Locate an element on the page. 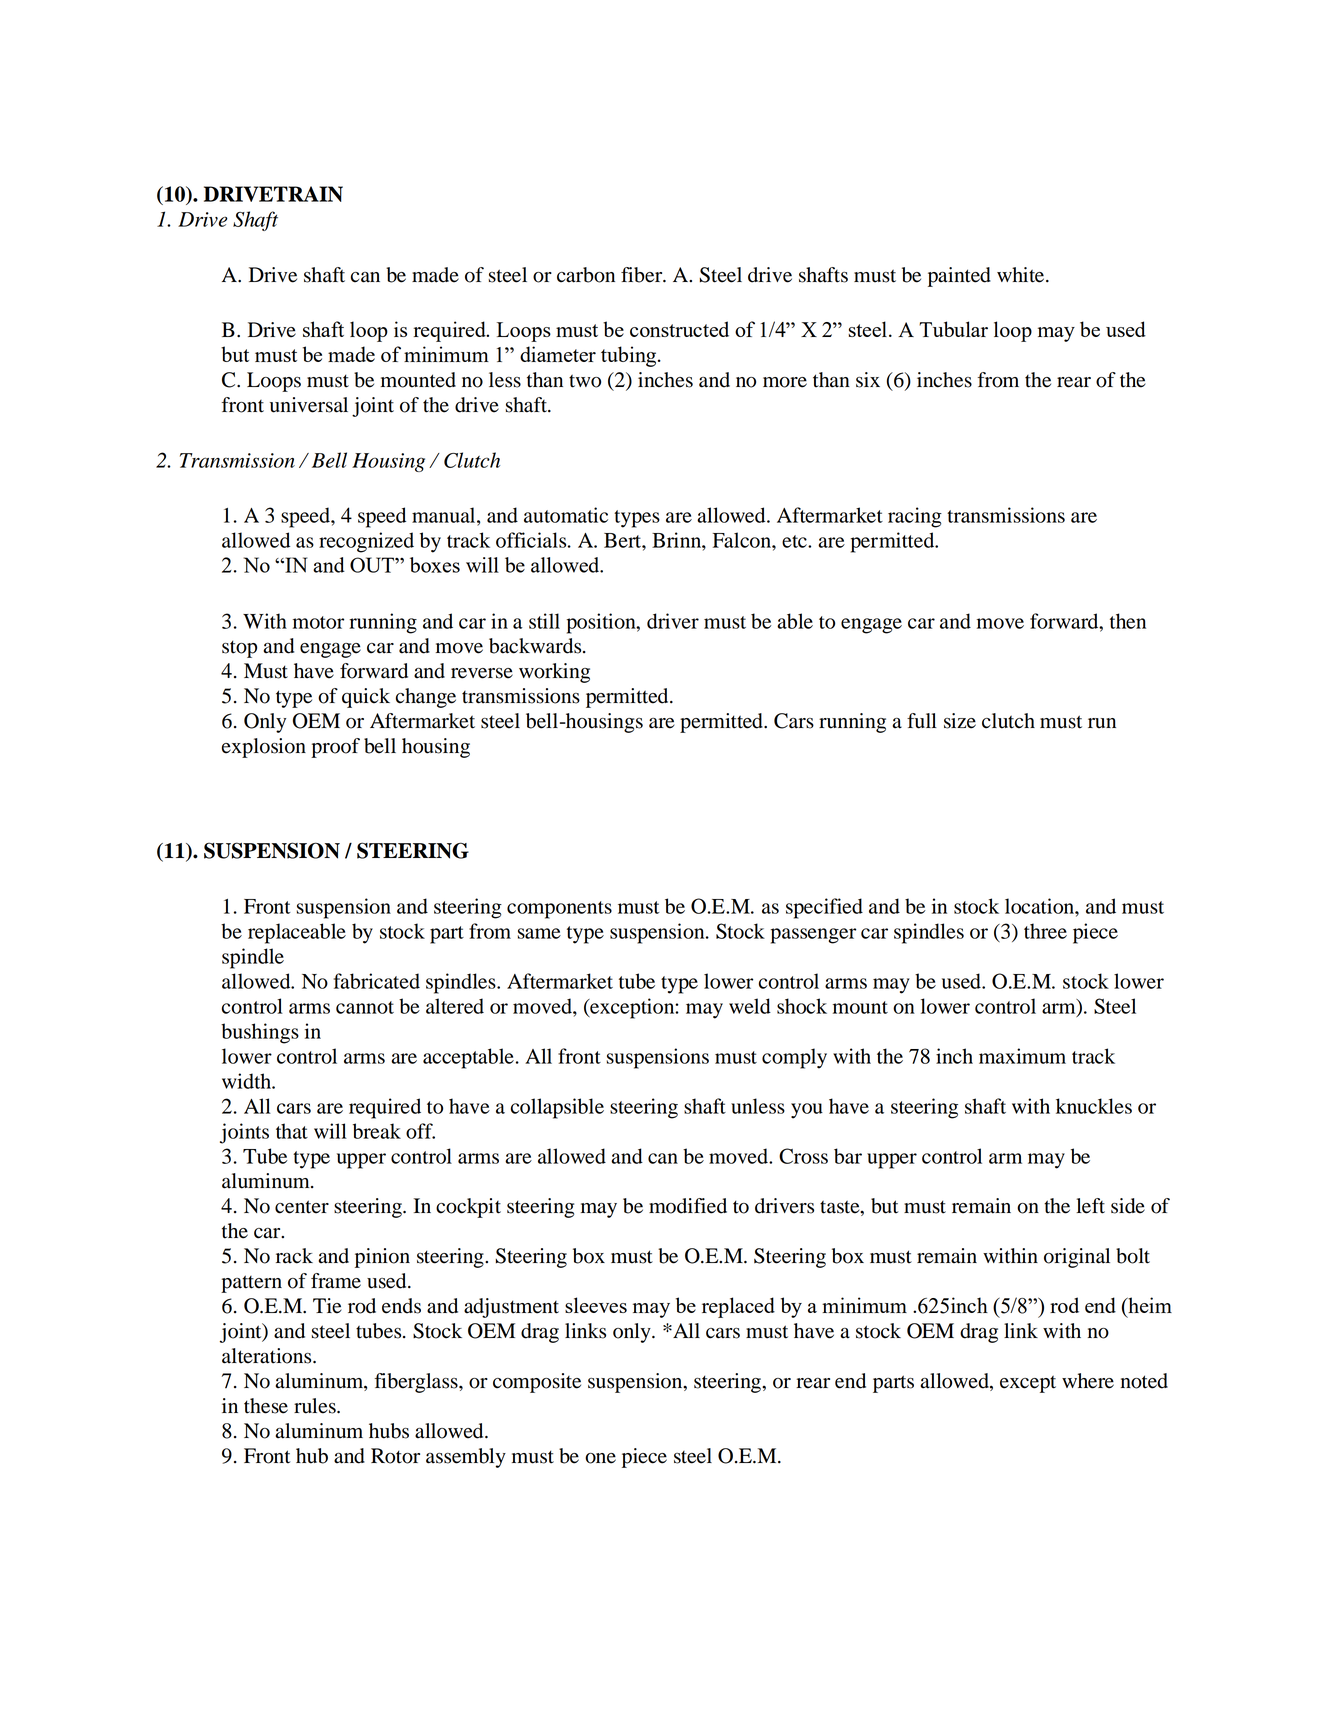  fabricated is located at coordinates (377, 981).
